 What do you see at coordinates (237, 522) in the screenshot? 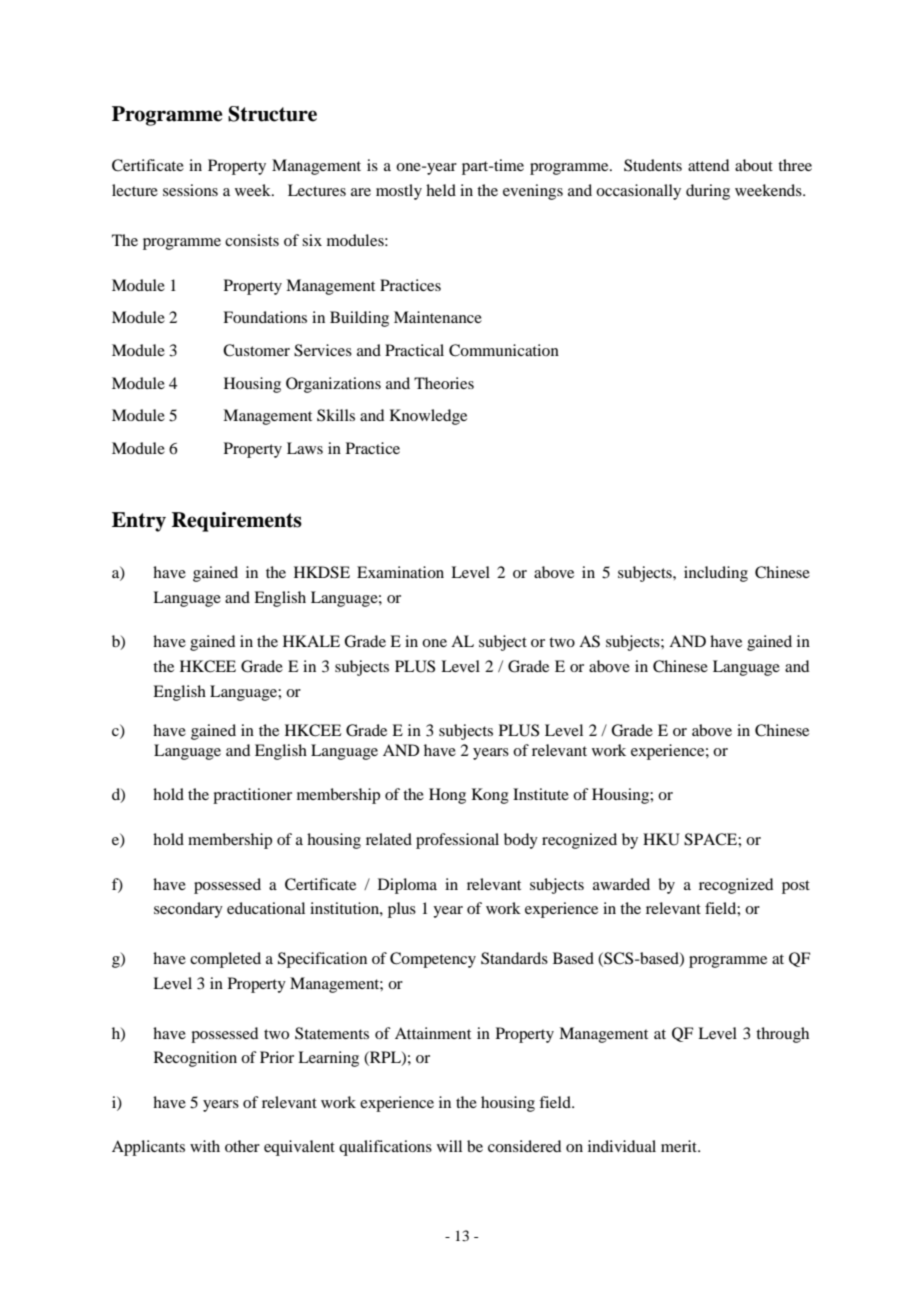
I see `Requirements` at bounding box center [237, 522].
